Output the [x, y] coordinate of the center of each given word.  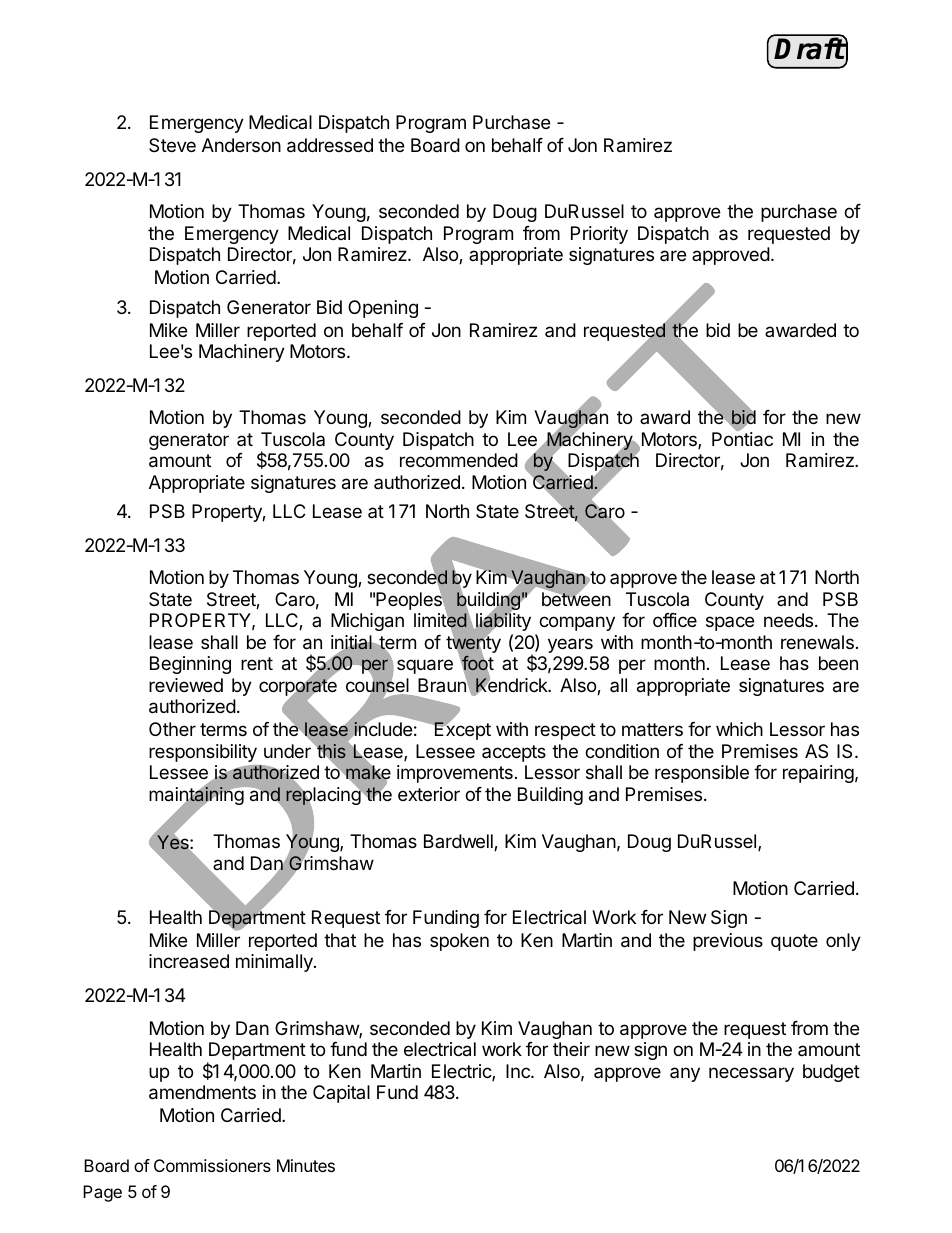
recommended [459, 460]
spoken [459, 942]
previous [728, 942]
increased [189, 961]
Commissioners [212, 1165]
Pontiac [742, 439]
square [425, 666]
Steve [172, 145]
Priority [599, 235]
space [730, 623]
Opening [383, 309]
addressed [330, 145]
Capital [341, 1094]
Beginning [190, 665]
